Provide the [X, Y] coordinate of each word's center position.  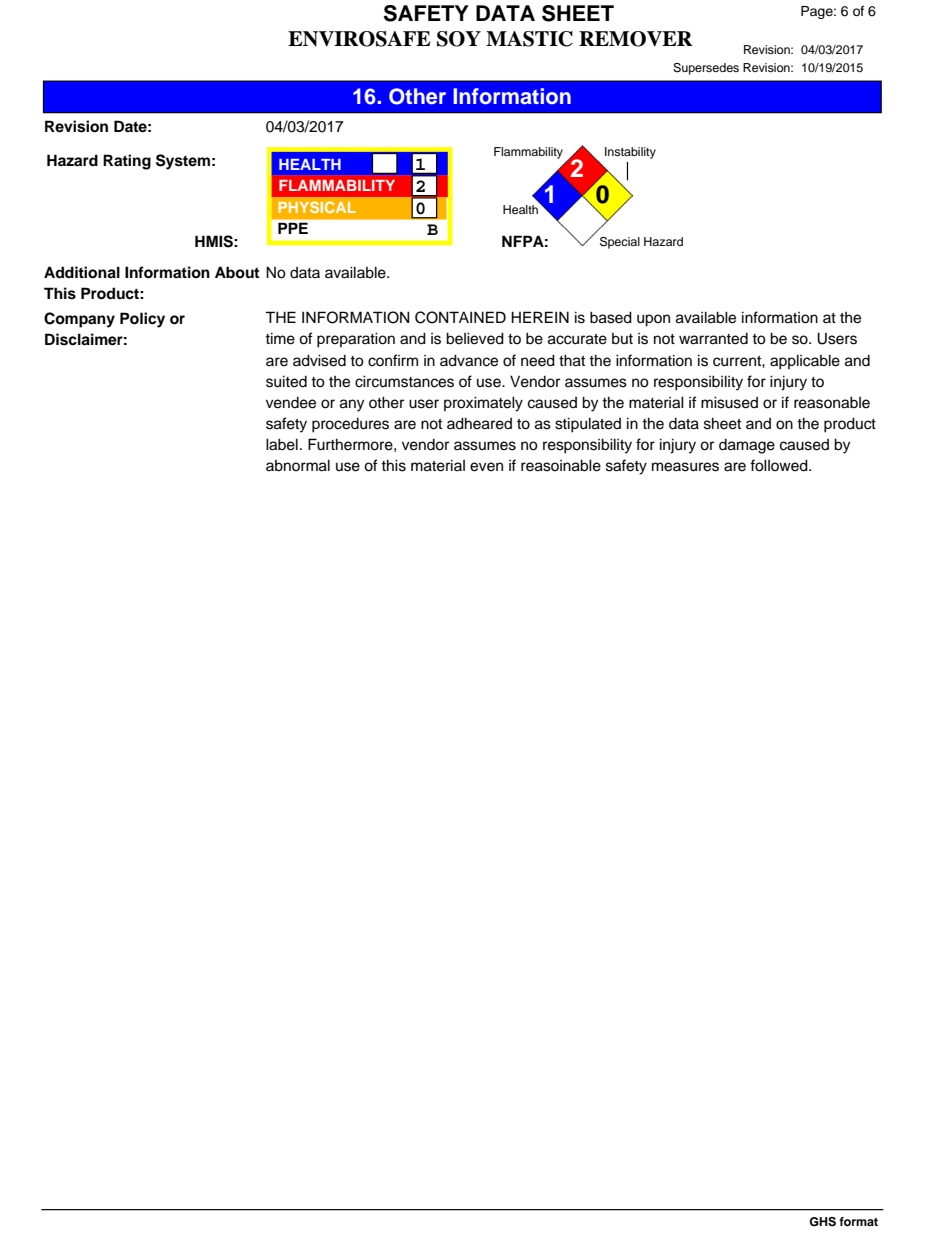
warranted [713, 339]
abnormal [298, 465]
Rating [127, 162]
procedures [350, 425]
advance [469, 360]
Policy [142, 320]
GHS [822, 1222]
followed [780, 465]
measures [685, 467]
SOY [459, 39]
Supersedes [706, 69]
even [486, 467]
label [282, 444]
